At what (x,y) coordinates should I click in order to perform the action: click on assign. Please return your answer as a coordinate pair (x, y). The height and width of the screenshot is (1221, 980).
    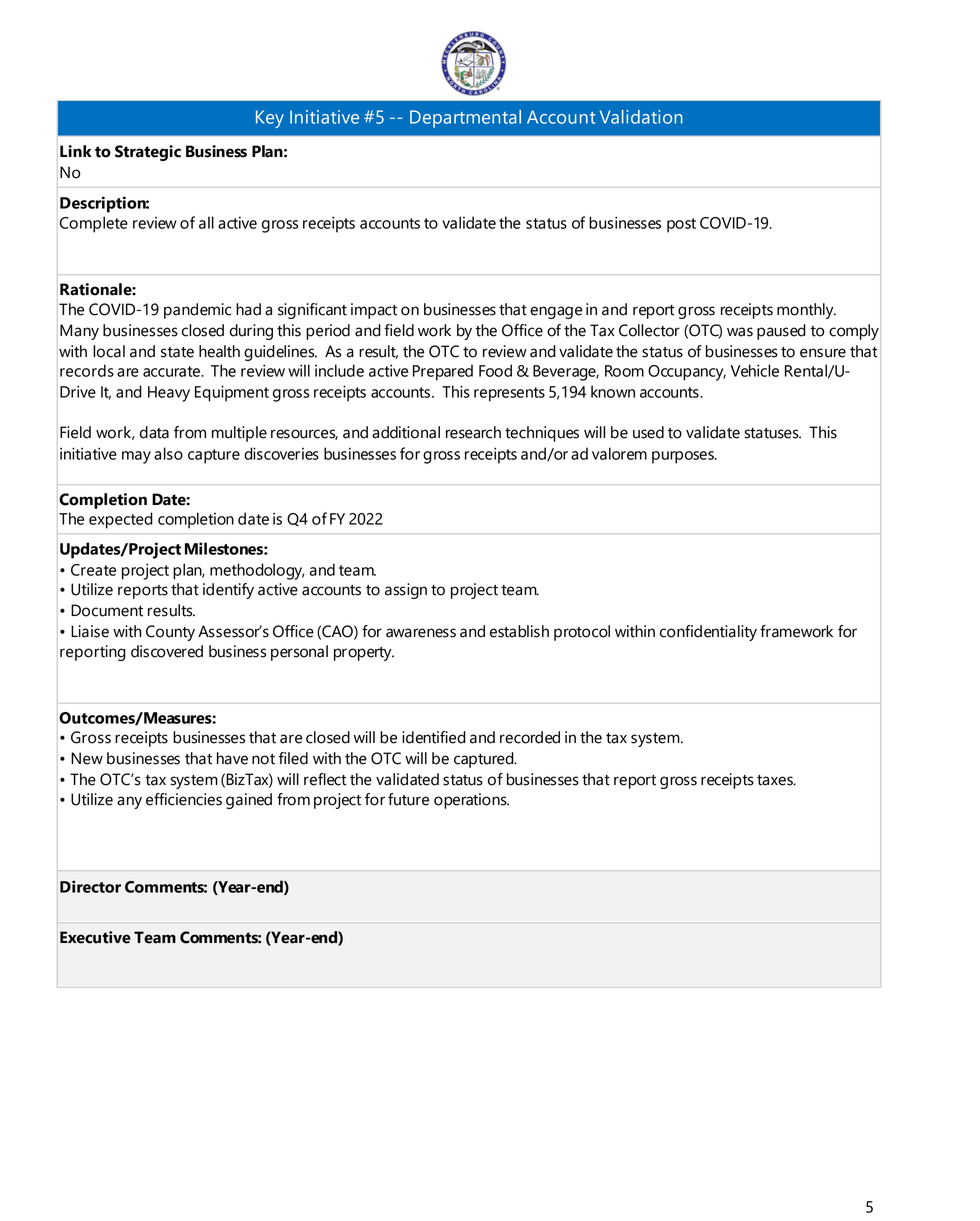
    Looking at the image, I should click on (406, 591).
